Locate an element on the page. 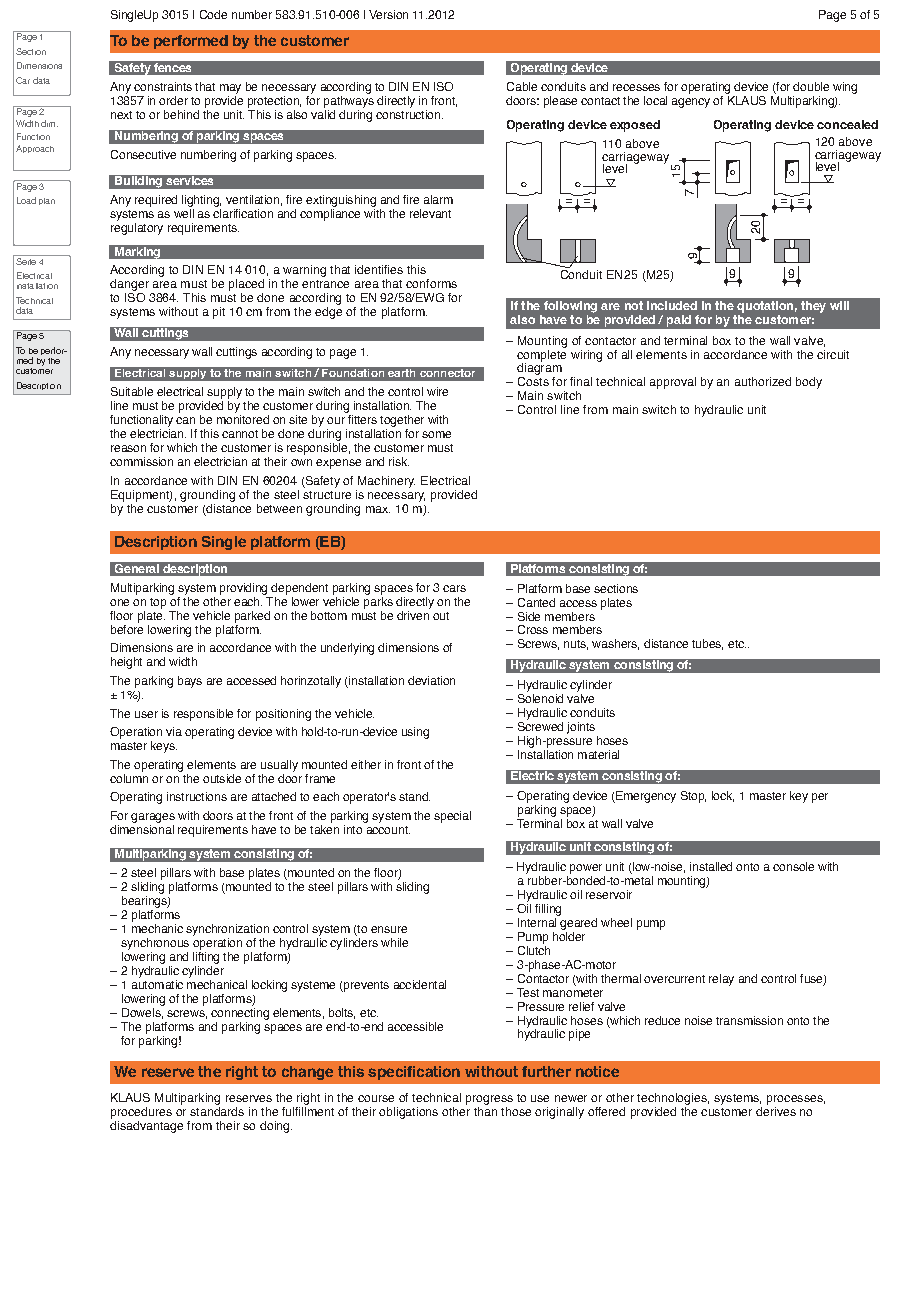  obligations is located at coordinates (408, 1113).
